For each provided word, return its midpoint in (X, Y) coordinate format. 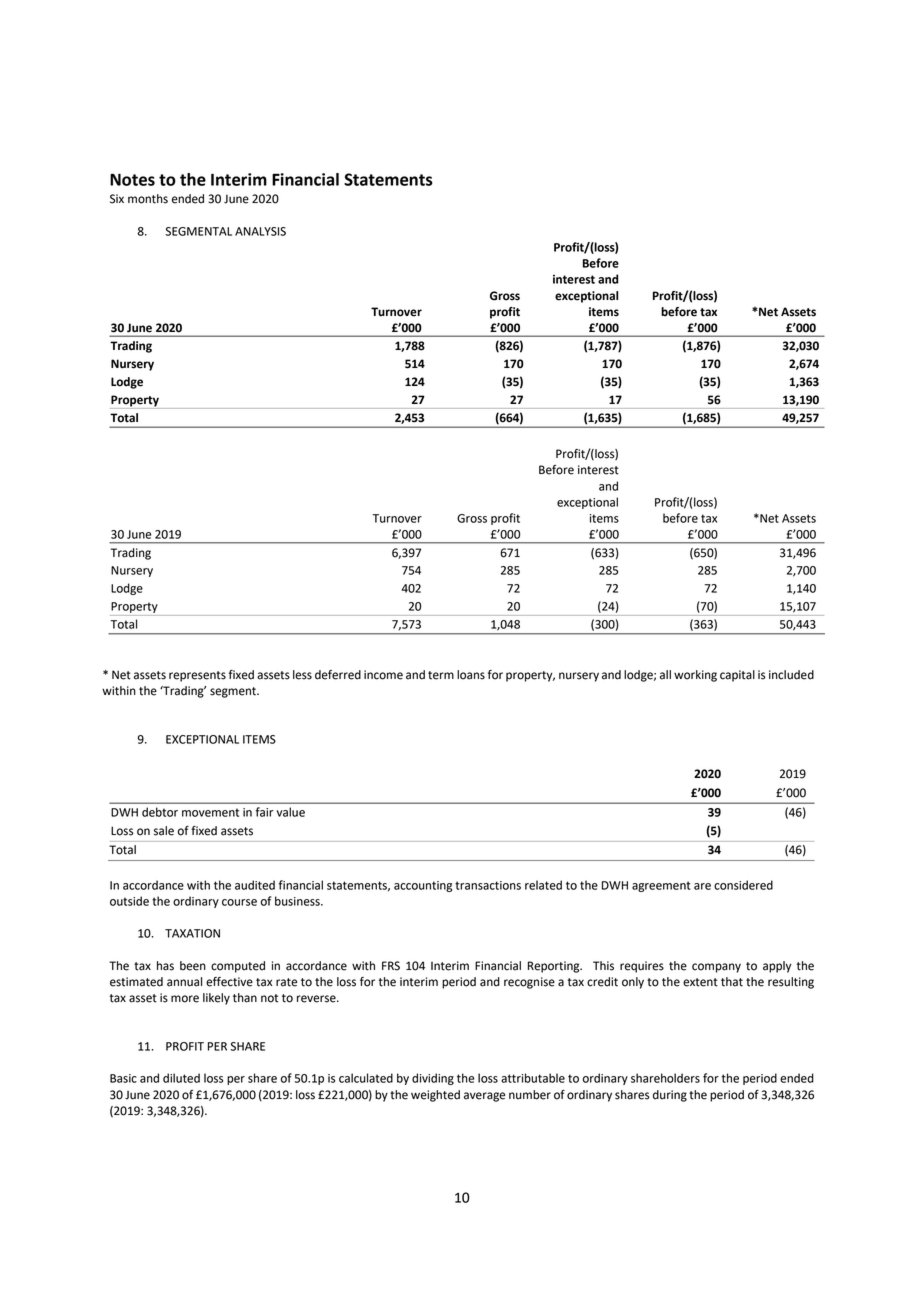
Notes (132, 179)
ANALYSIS (260, 231)
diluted (181, 1078)
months (148, 199)
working (695, 676)
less (302, 675)
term (441, 675)
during (670, 1096)
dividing (433, 1079)
